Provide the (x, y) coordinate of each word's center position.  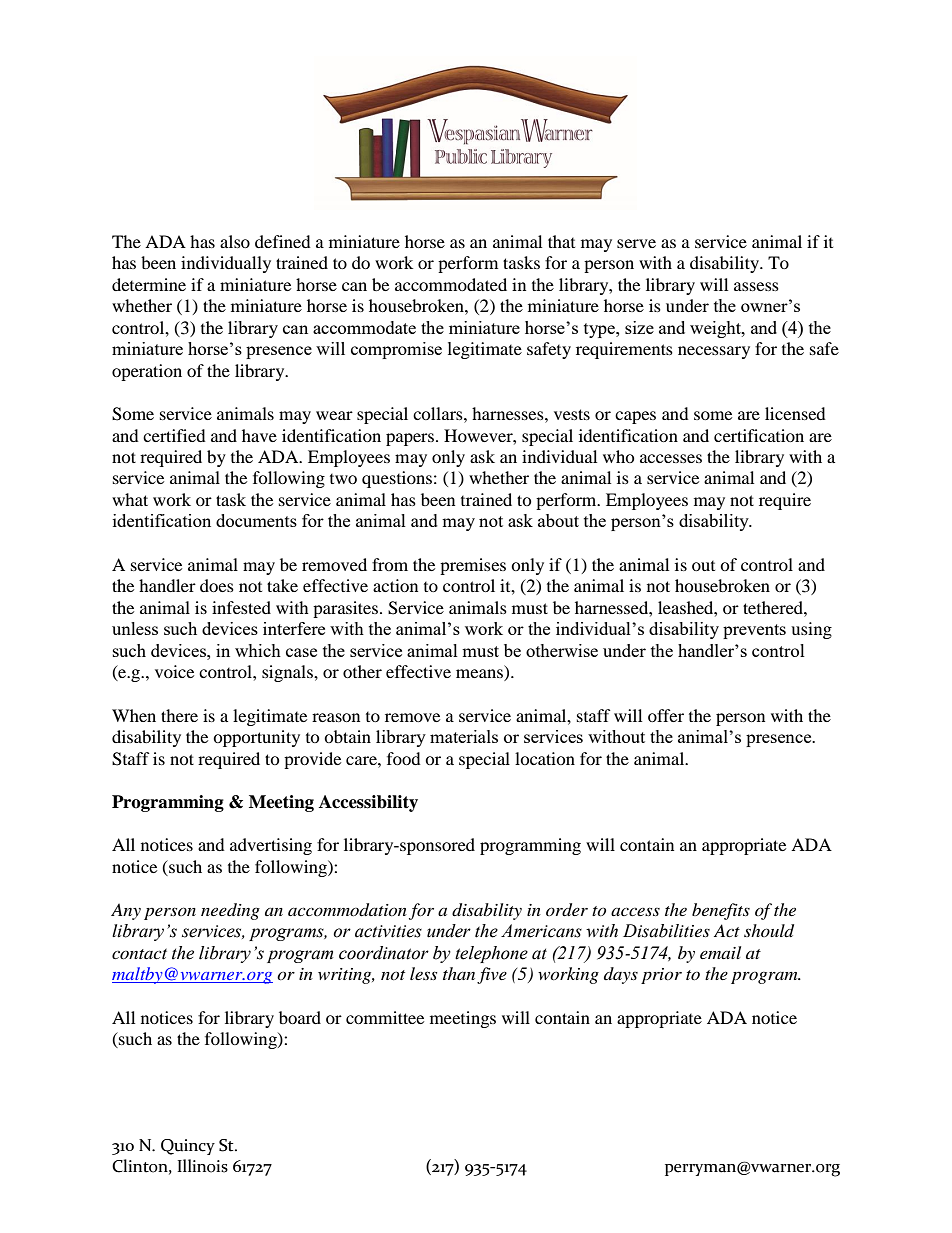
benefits (721, 911)
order (567, 910)
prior (661, 976)
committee (385, 1017)
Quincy (188, 1147)
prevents (754, 631)
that (561, 241)
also (235, 241)
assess (756, 286)
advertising (271, 846)
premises (473, 566)
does (217, 585)
